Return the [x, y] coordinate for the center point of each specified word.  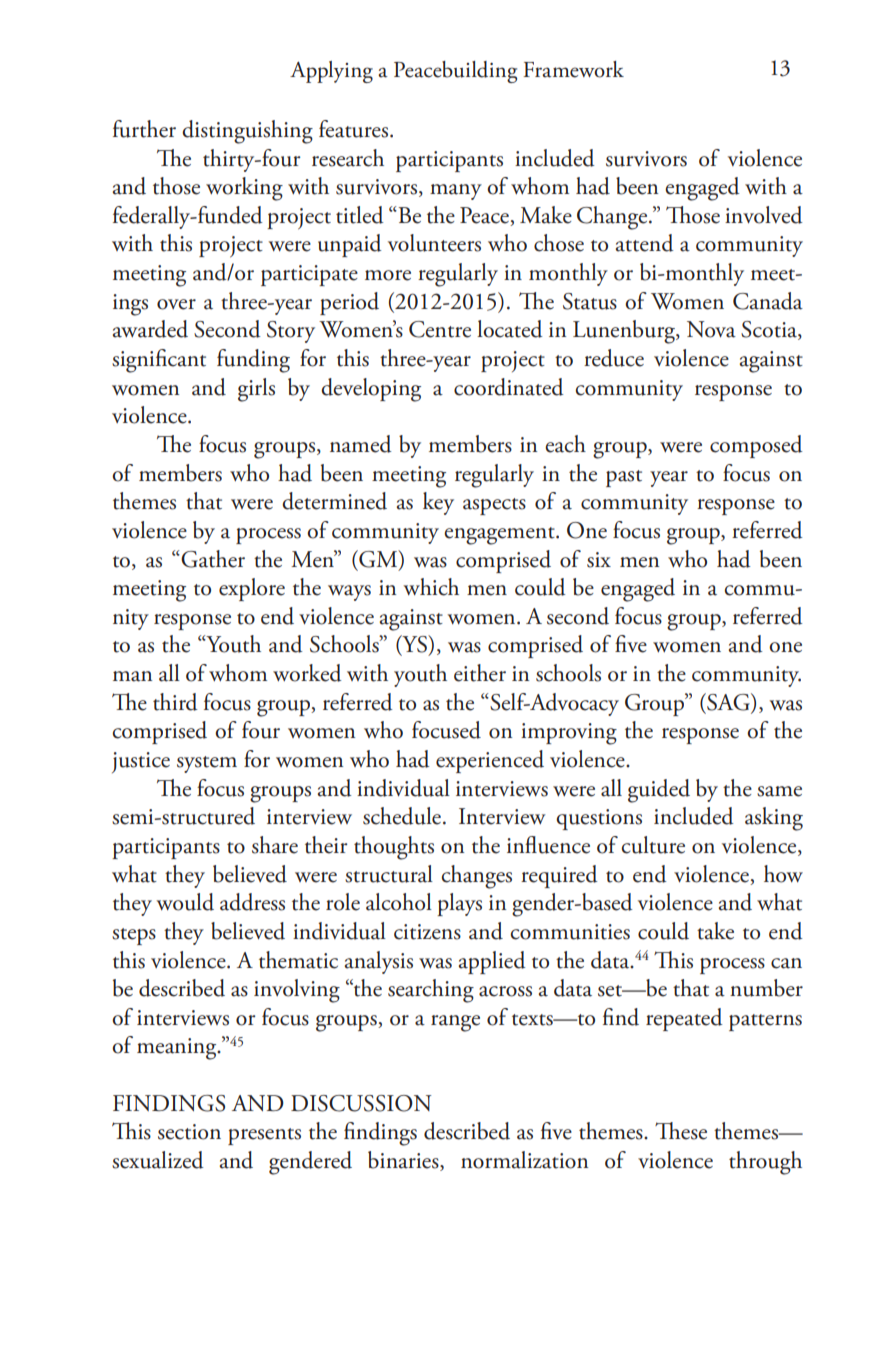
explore [252, 589]
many [456, 192]
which [431, 587]
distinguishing [247, 132]
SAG [728, 703]
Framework [573, 69]
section [189, 1132]
